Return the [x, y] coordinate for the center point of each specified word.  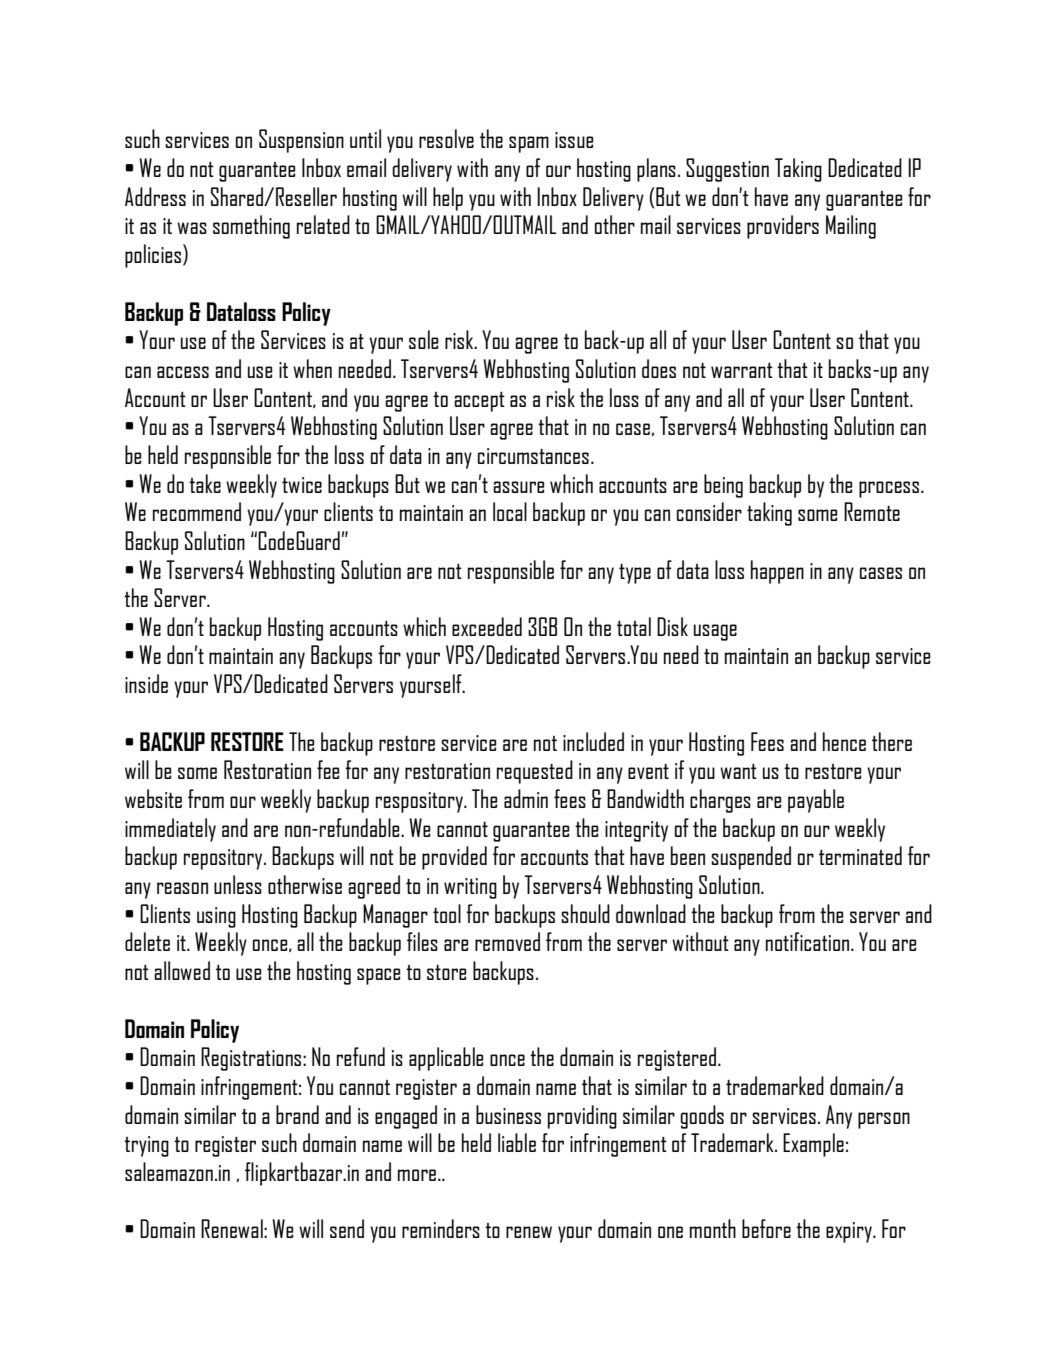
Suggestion [727, 170]
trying [146, 1146]
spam [529, 144]
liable [517, 1142]
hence [844, 741]
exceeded [487, 626]
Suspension [301, 141]
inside [146, 683]
